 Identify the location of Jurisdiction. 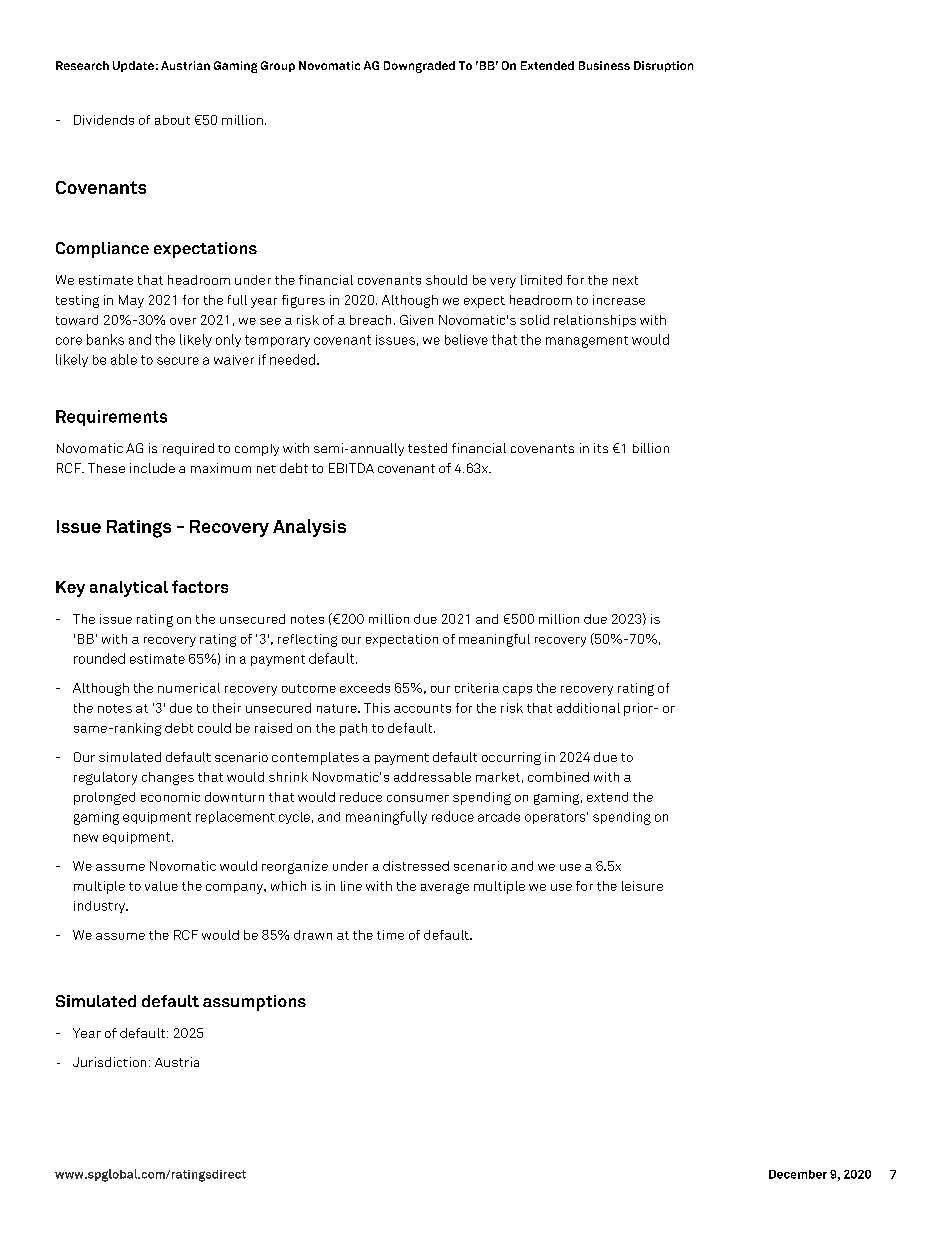
(109, 1062).
